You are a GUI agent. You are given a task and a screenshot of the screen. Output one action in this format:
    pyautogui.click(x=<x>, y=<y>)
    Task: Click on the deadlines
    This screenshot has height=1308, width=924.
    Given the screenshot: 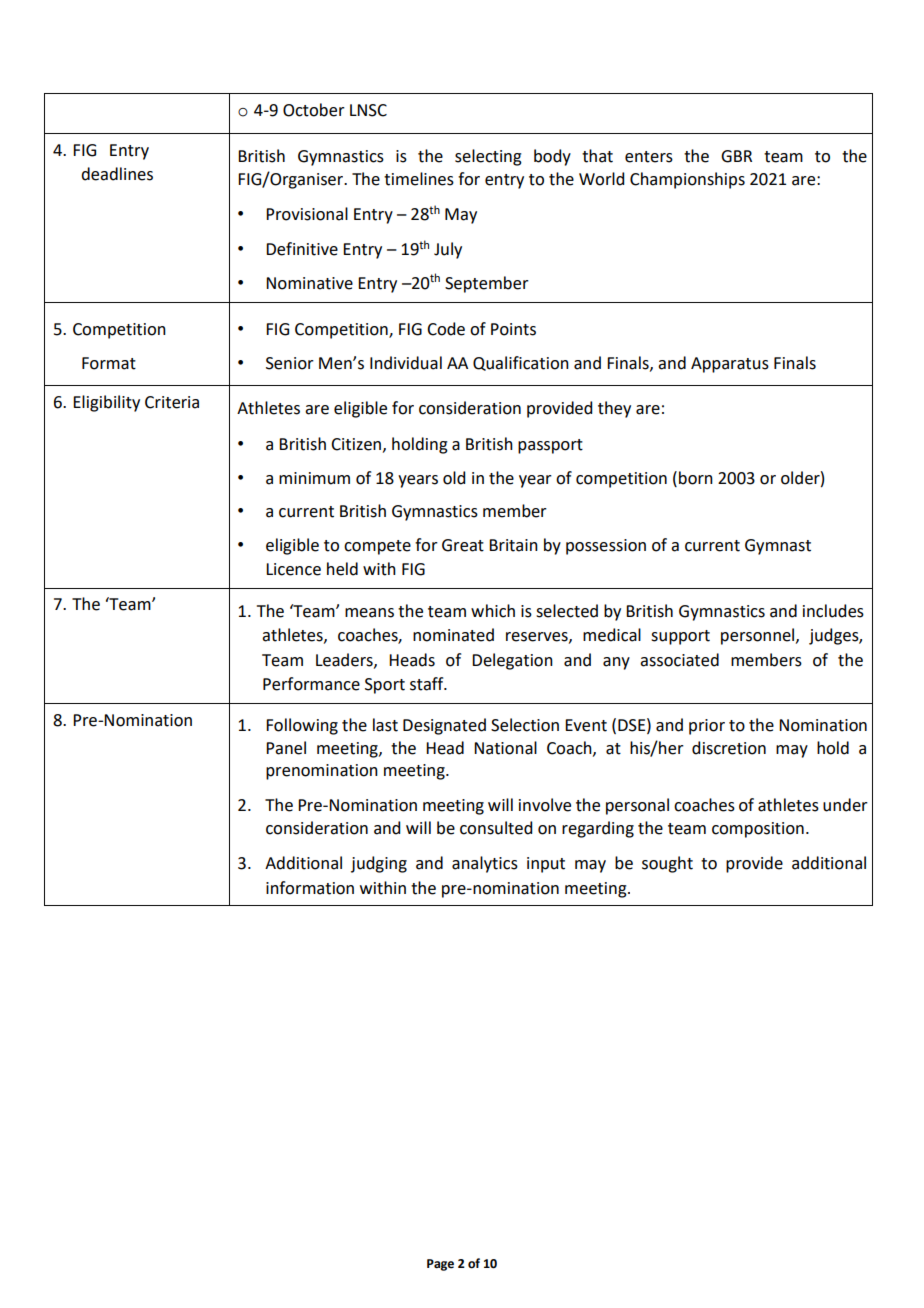 What is the action you would take?
    pyautogui.click(x=117, y=174)
